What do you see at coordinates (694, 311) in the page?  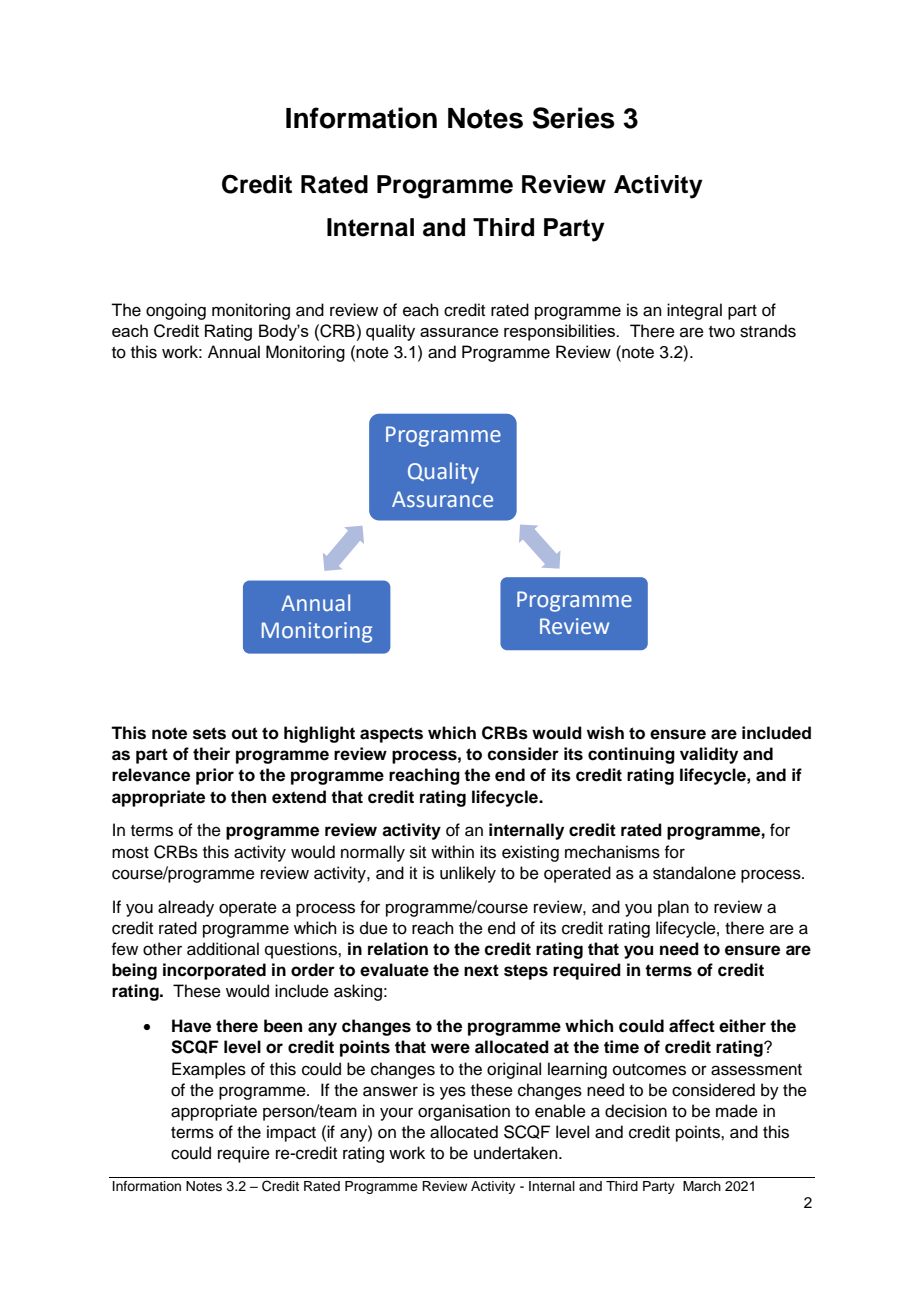 I see `integral` at bounding box center [694, 311].
